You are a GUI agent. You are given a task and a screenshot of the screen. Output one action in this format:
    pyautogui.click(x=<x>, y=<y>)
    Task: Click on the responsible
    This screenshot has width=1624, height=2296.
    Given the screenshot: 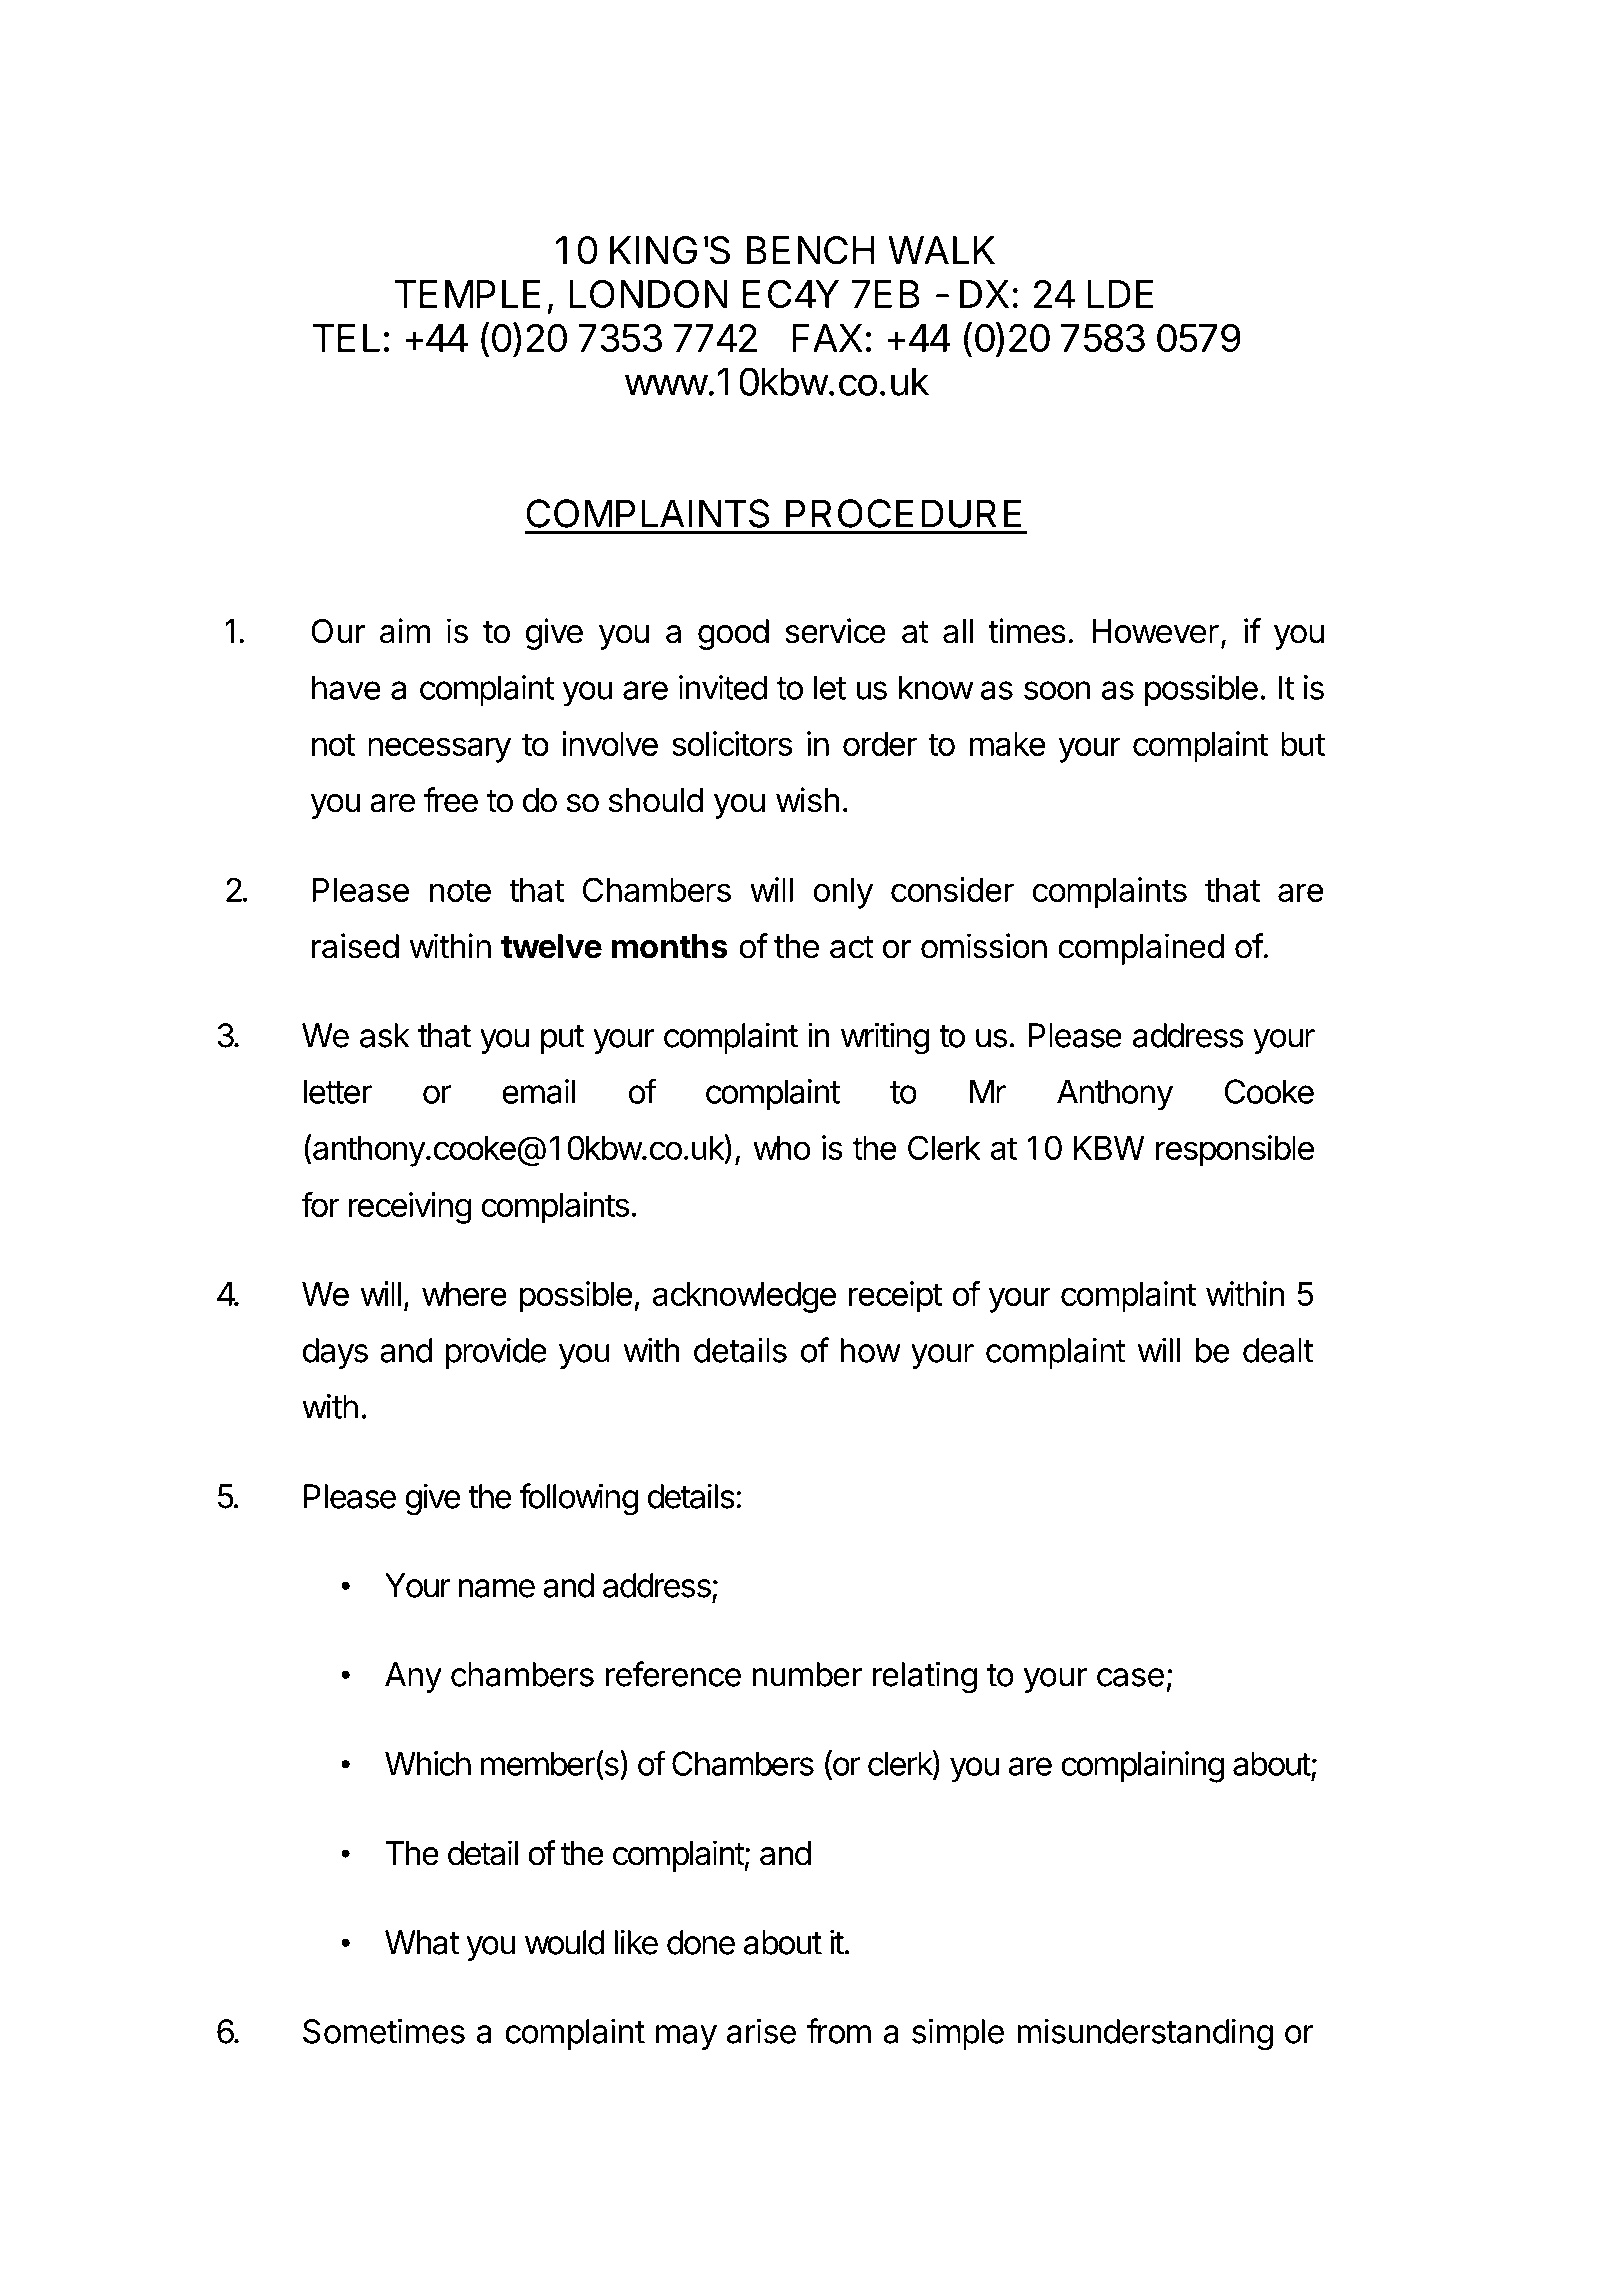 What is the action you would take?
    pyautogui.click(x=1235, y=1151)
